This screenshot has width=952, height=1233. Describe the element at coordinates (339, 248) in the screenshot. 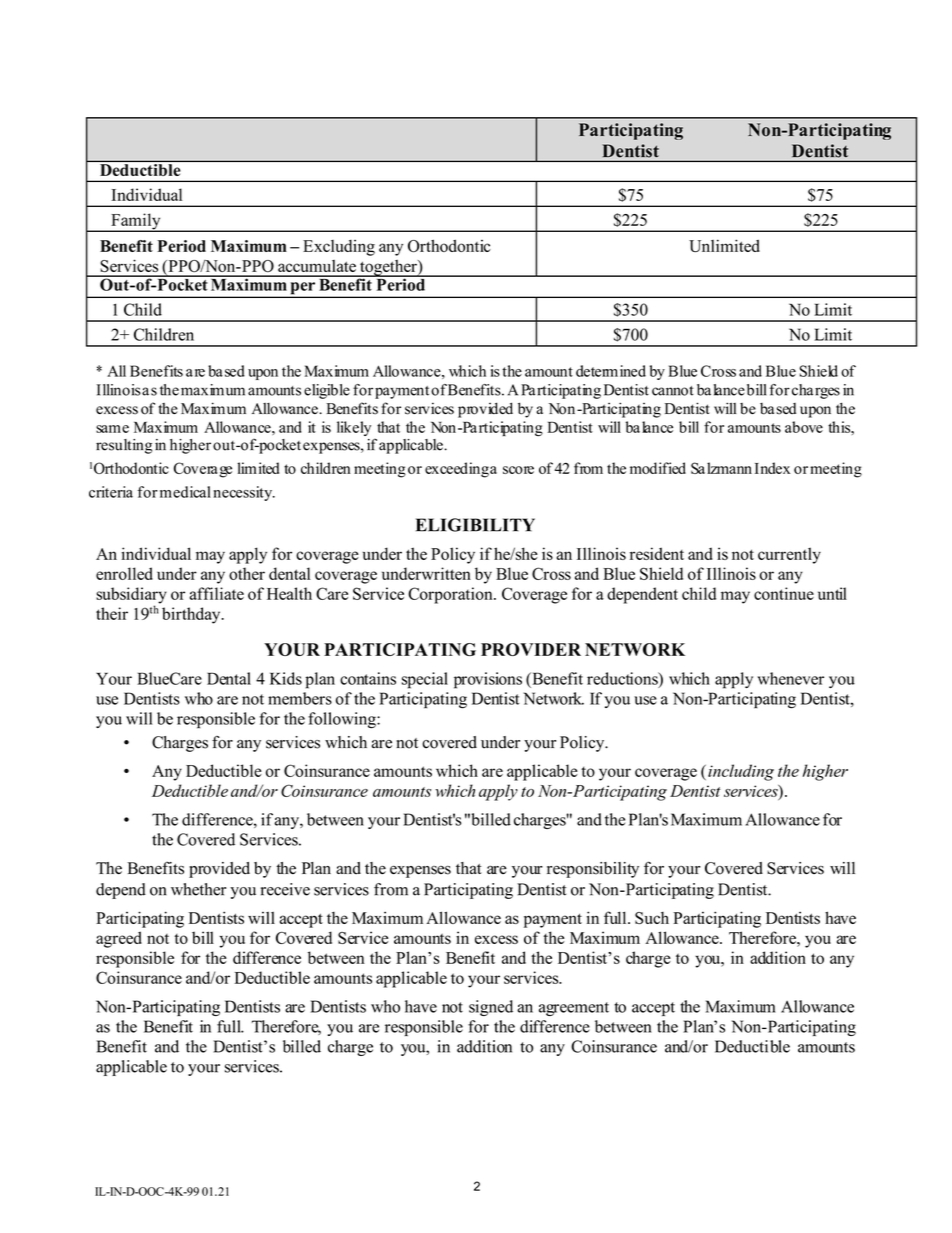

I see `Excluding` at that location.
